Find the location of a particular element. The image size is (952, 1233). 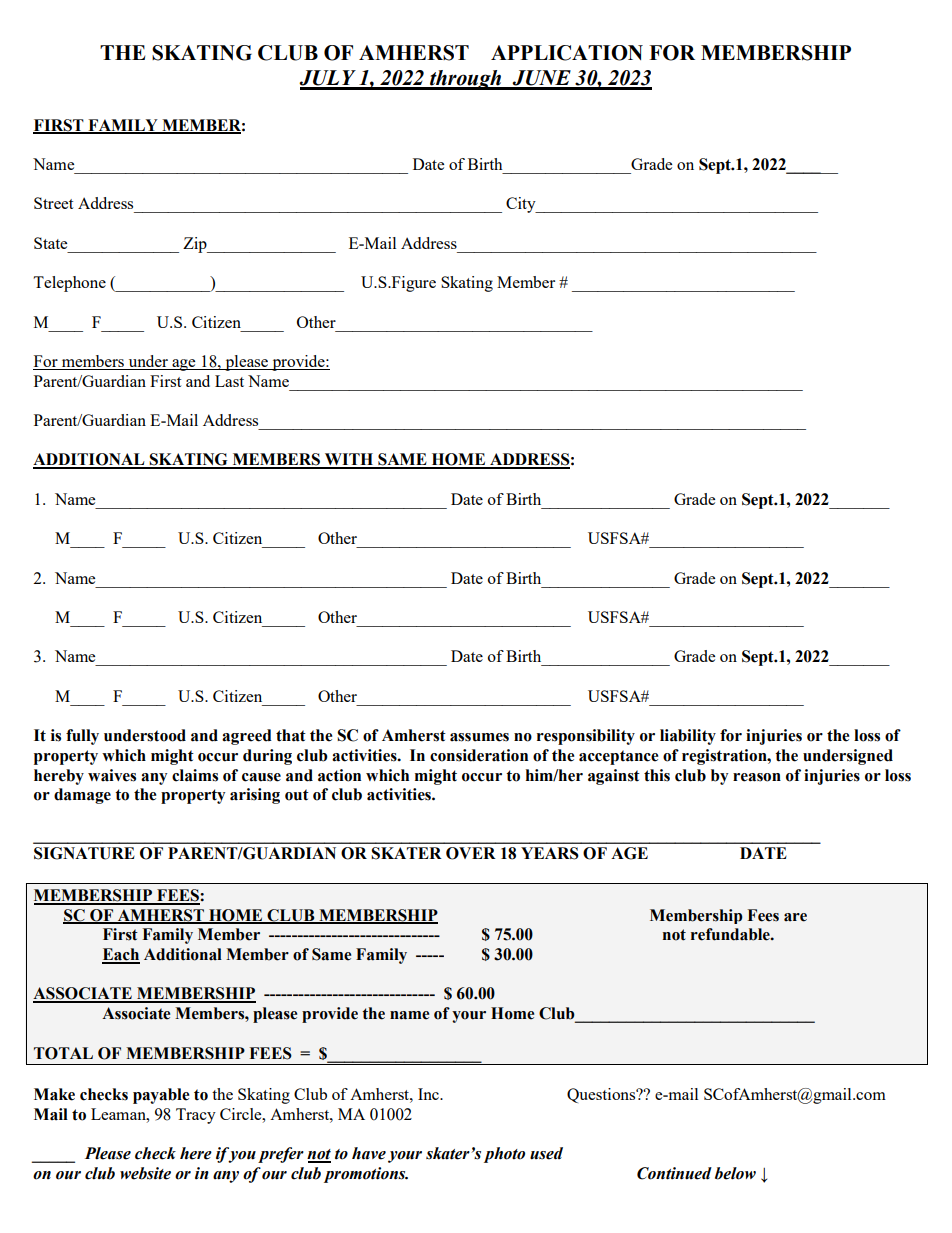

Last is located at coordinates (229, 381).
